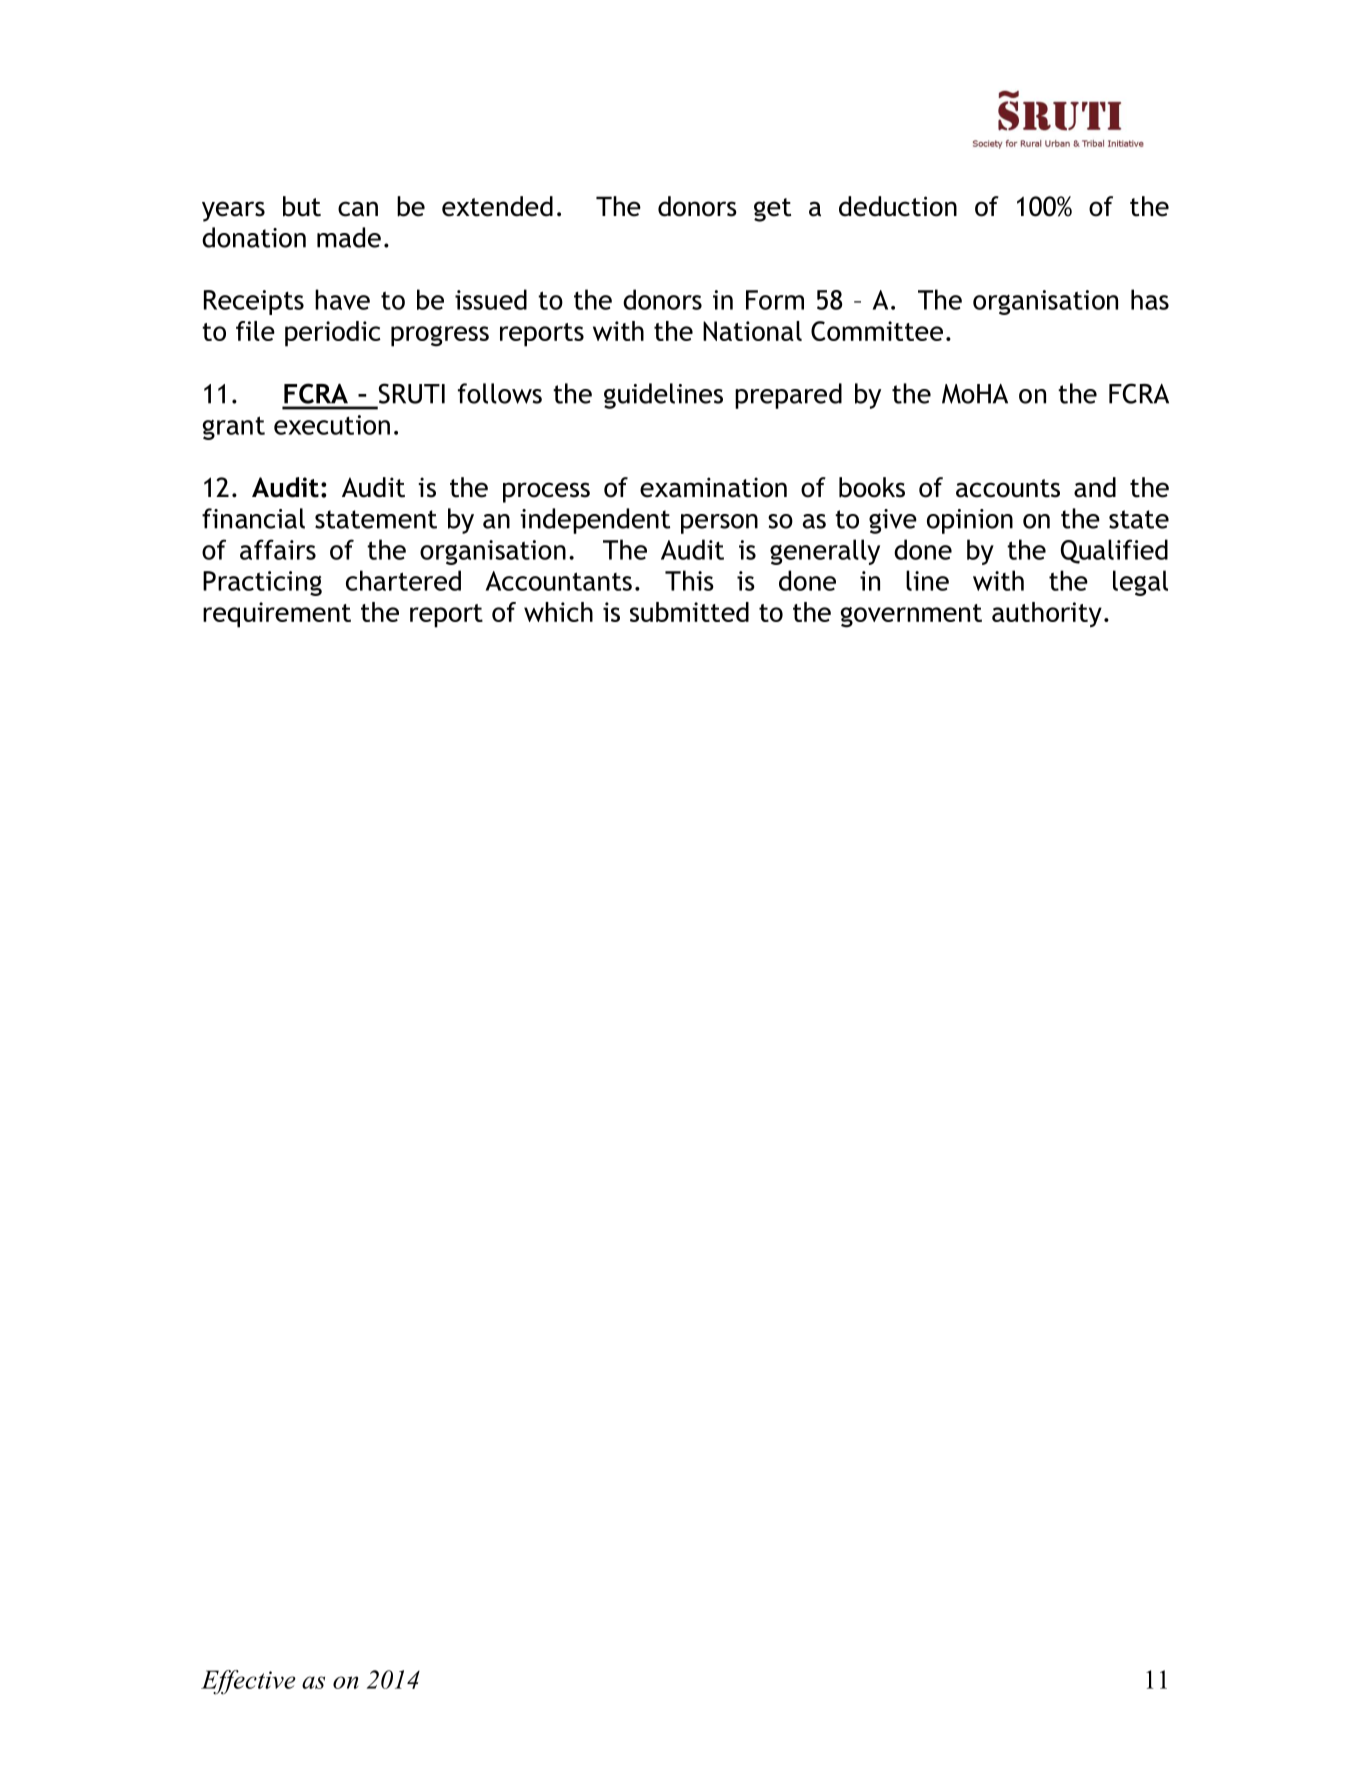  Describe the element at coordinates (349, 237) in the page. I see `made` at that location.
